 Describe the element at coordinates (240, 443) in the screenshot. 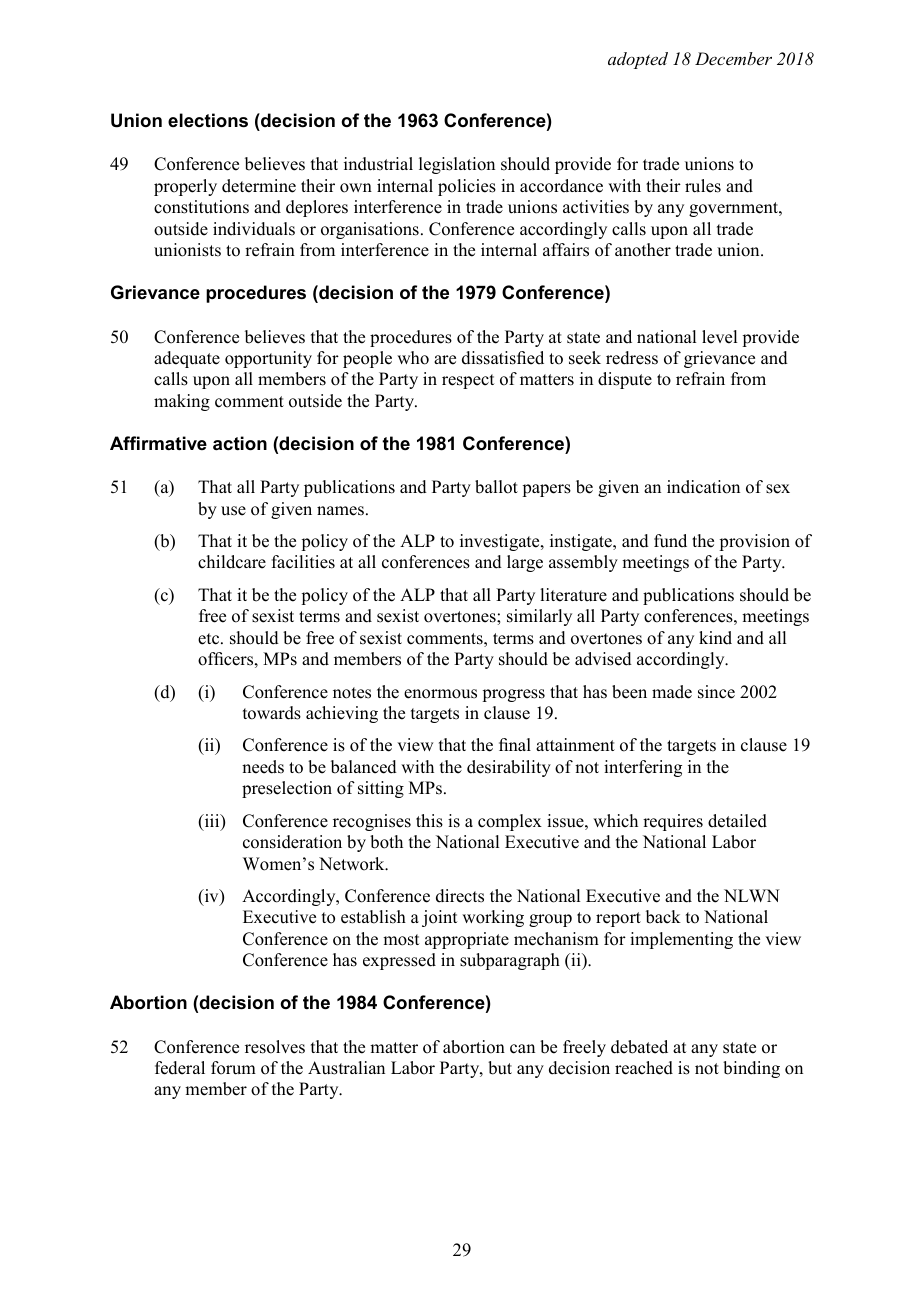

I see `action` at that location.
